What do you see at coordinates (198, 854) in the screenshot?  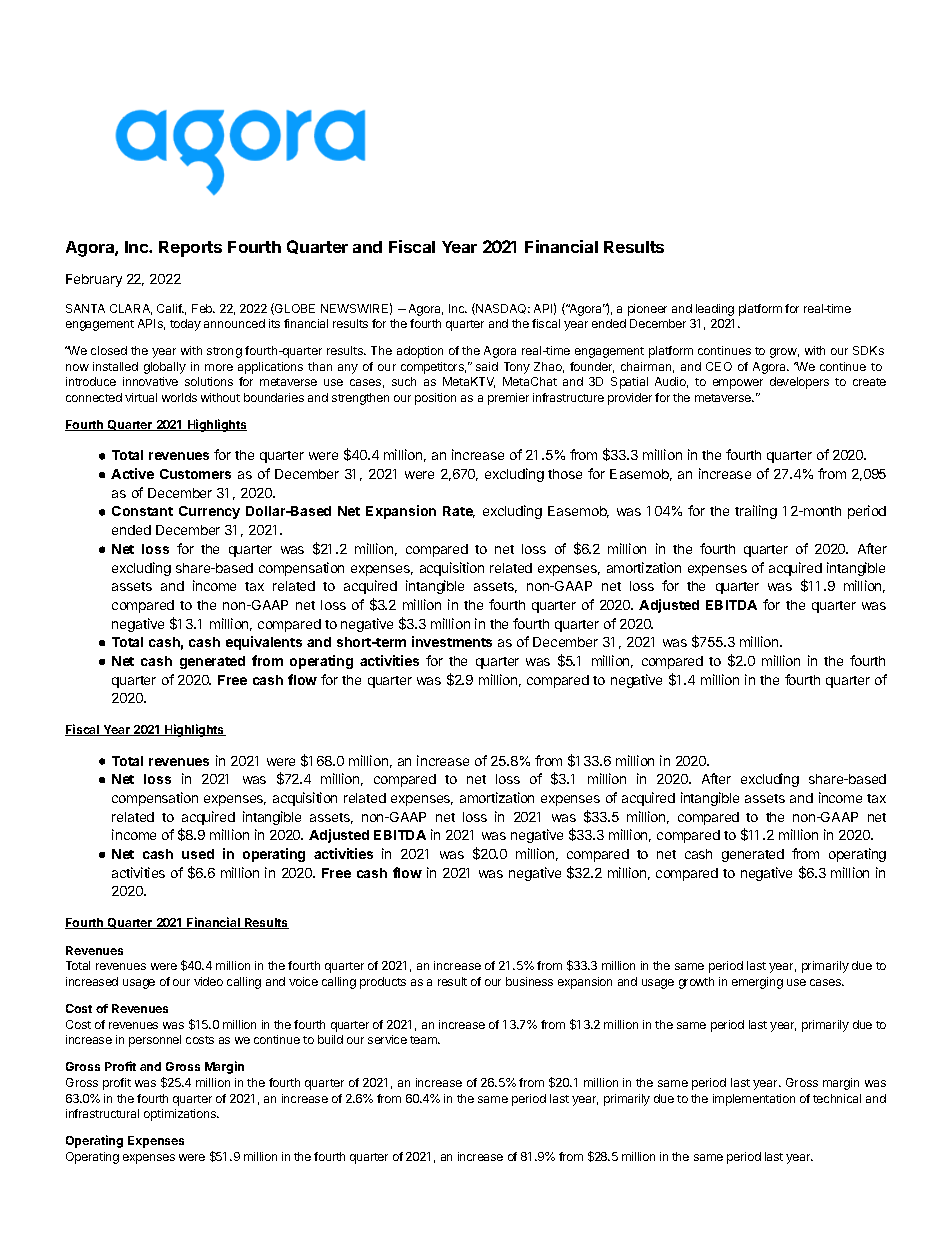 I see `used` at bounding box center [198, 854].
